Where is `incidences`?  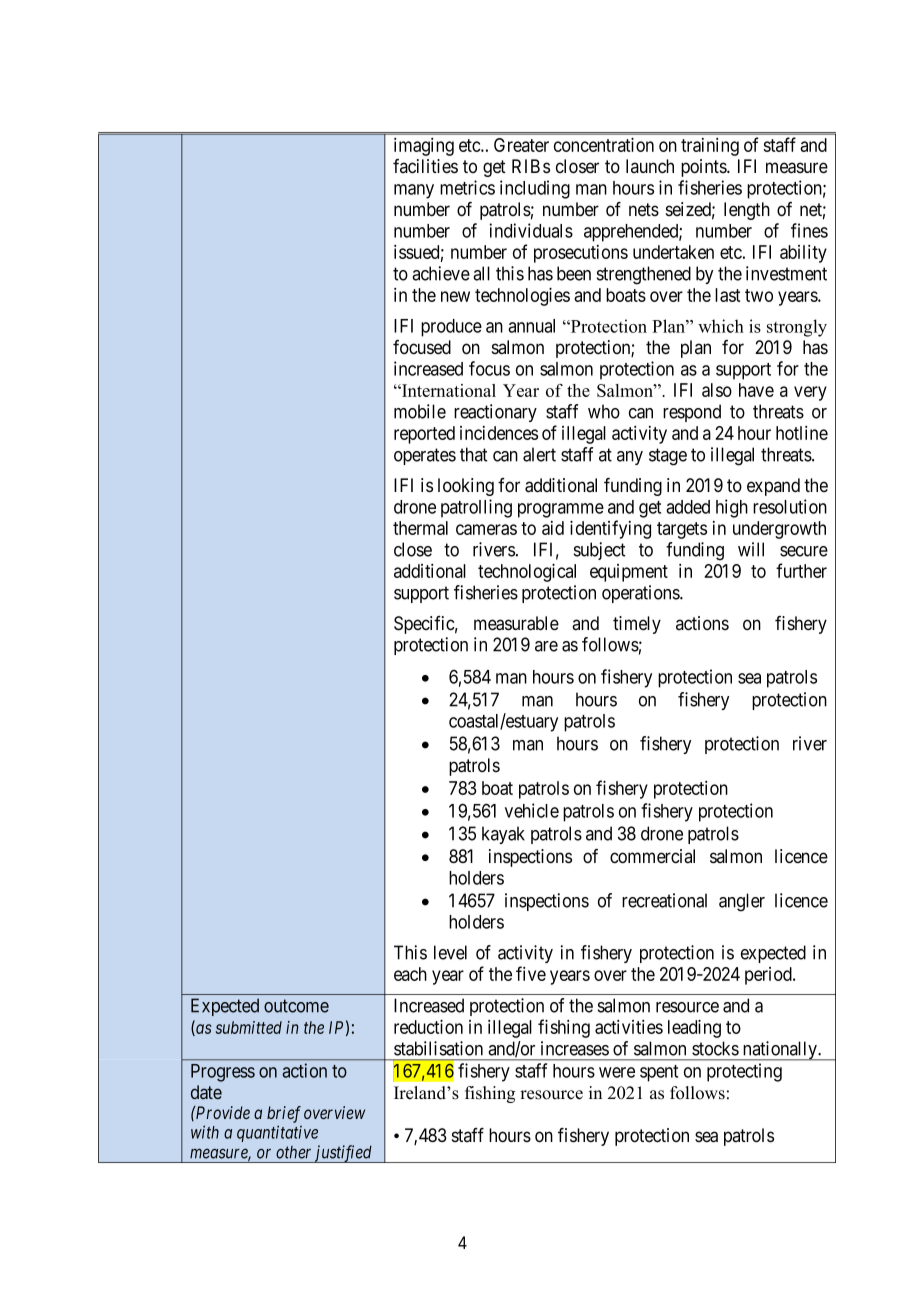
incidences is located at coordinates (499, 433).
